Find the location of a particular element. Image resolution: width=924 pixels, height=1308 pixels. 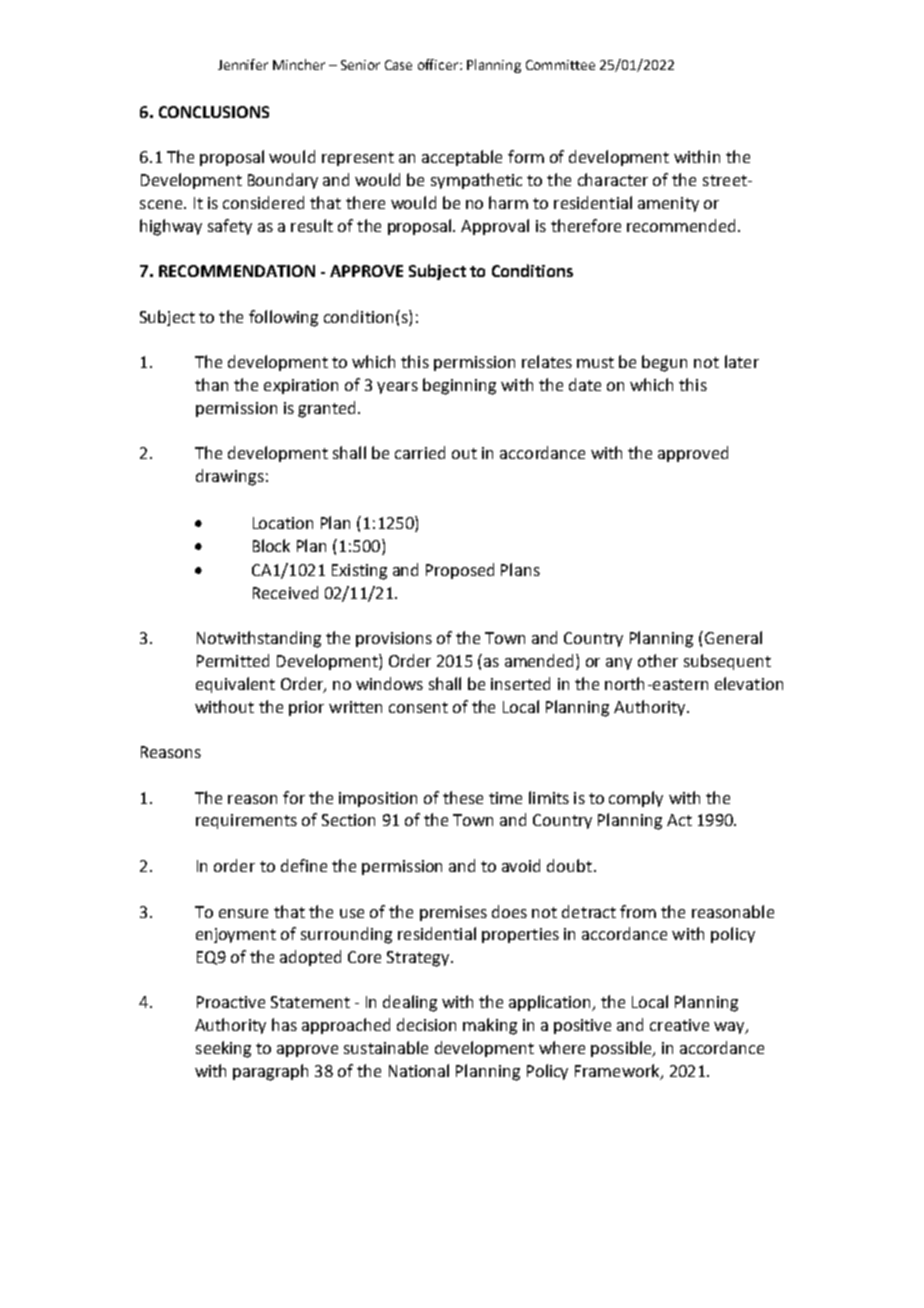

begun is located at coordinates (664, 363).
